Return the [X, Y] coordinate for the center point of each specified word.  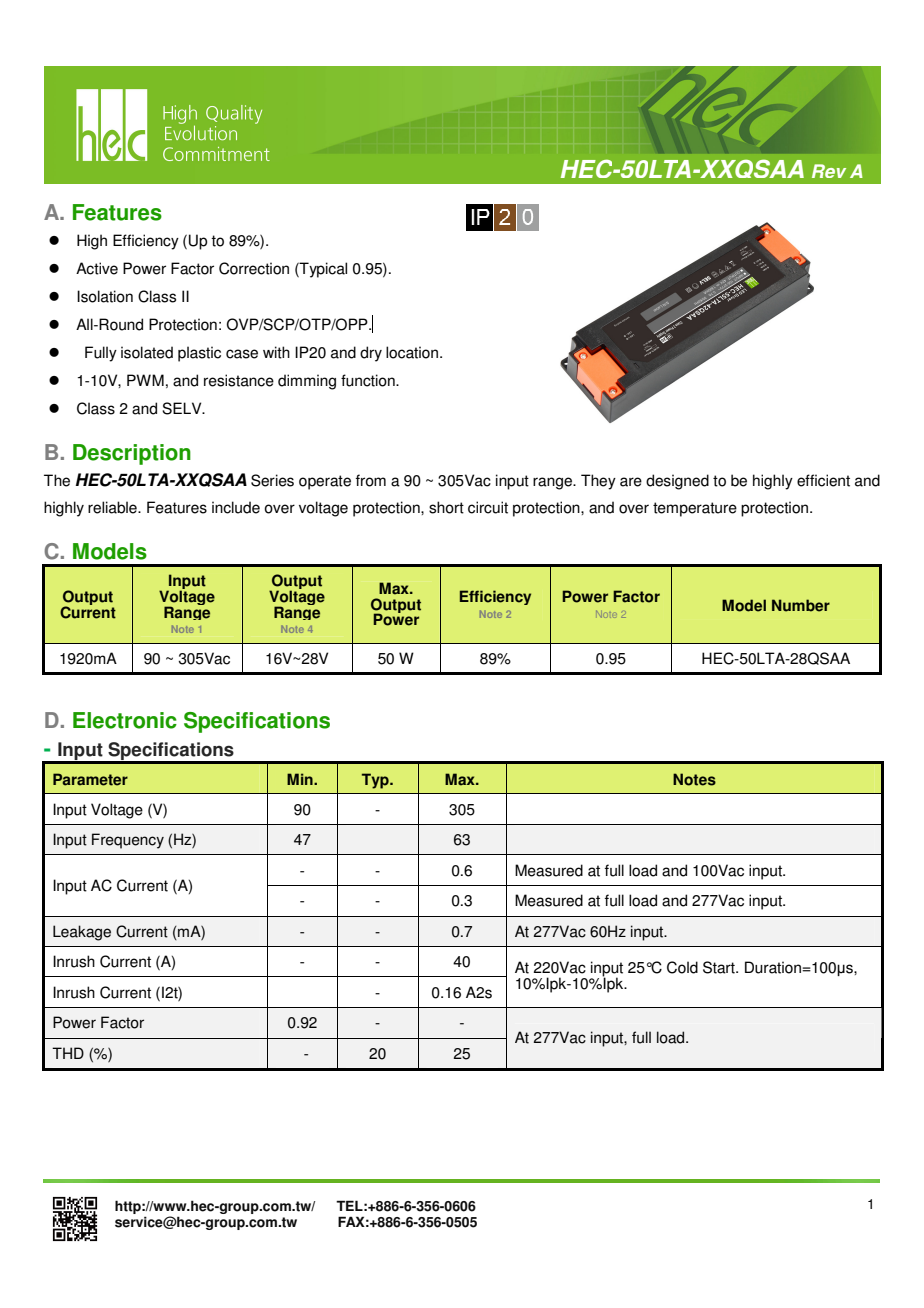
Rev [829, 171]
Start [720, 967]
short [446, 507]
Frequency [128, 841]
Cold [682, 967]
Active [97, 268]
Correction [254, 268]
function [369, 380]
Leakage [82, 933]
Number [801, 605]
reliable [113, 507]
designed [677, 482]
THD [68, 1053]
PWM [145, 380]
